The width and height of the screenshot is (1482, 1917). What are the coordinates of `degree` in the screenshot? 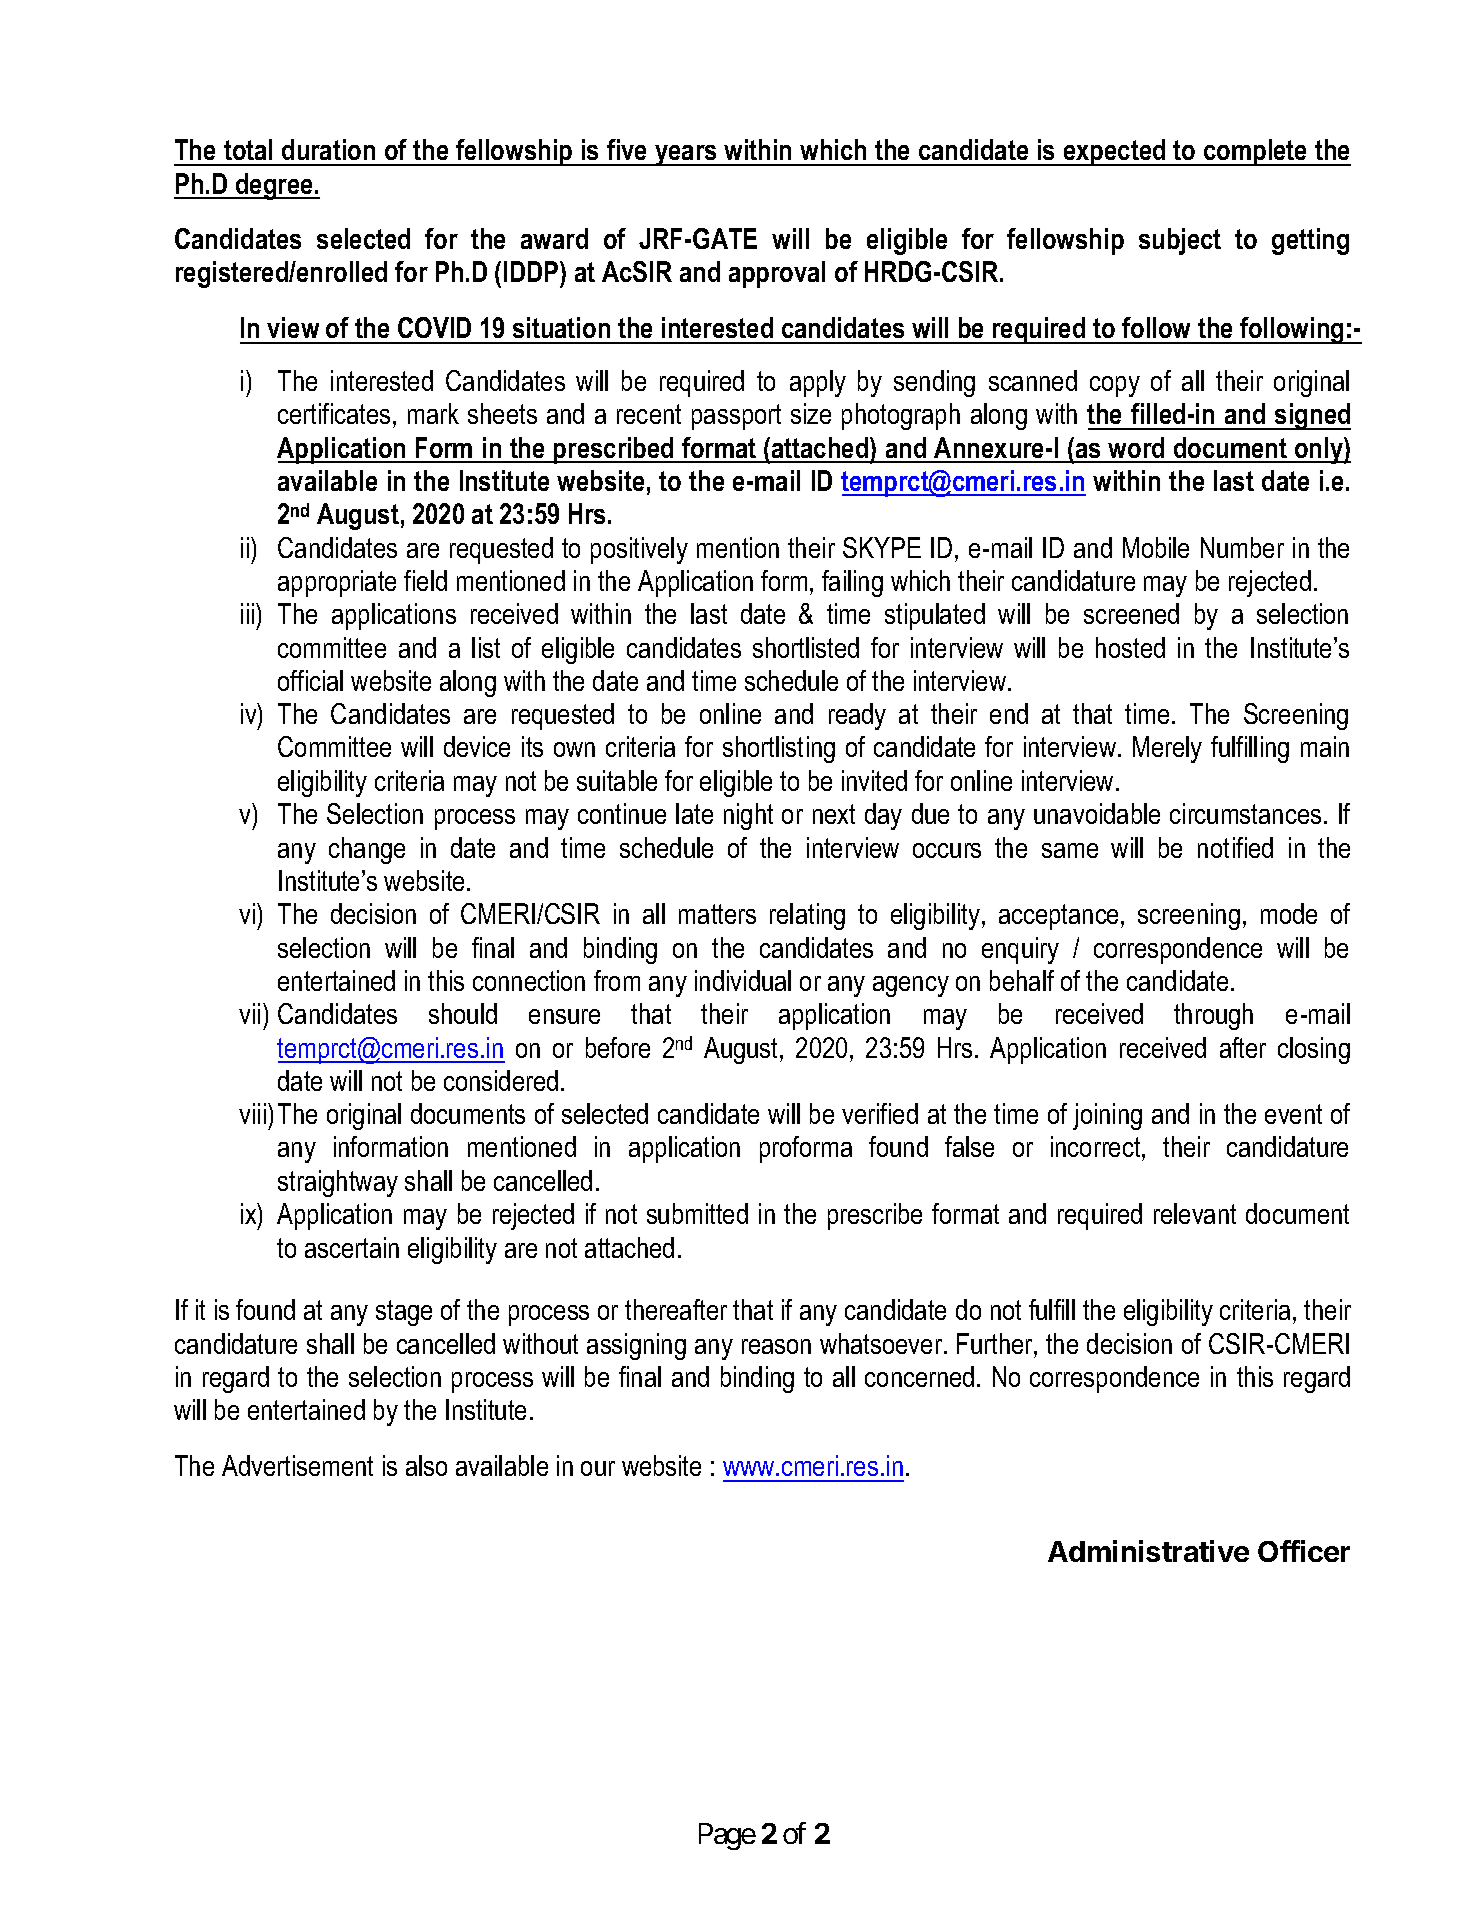 It's located at (274, 186).
